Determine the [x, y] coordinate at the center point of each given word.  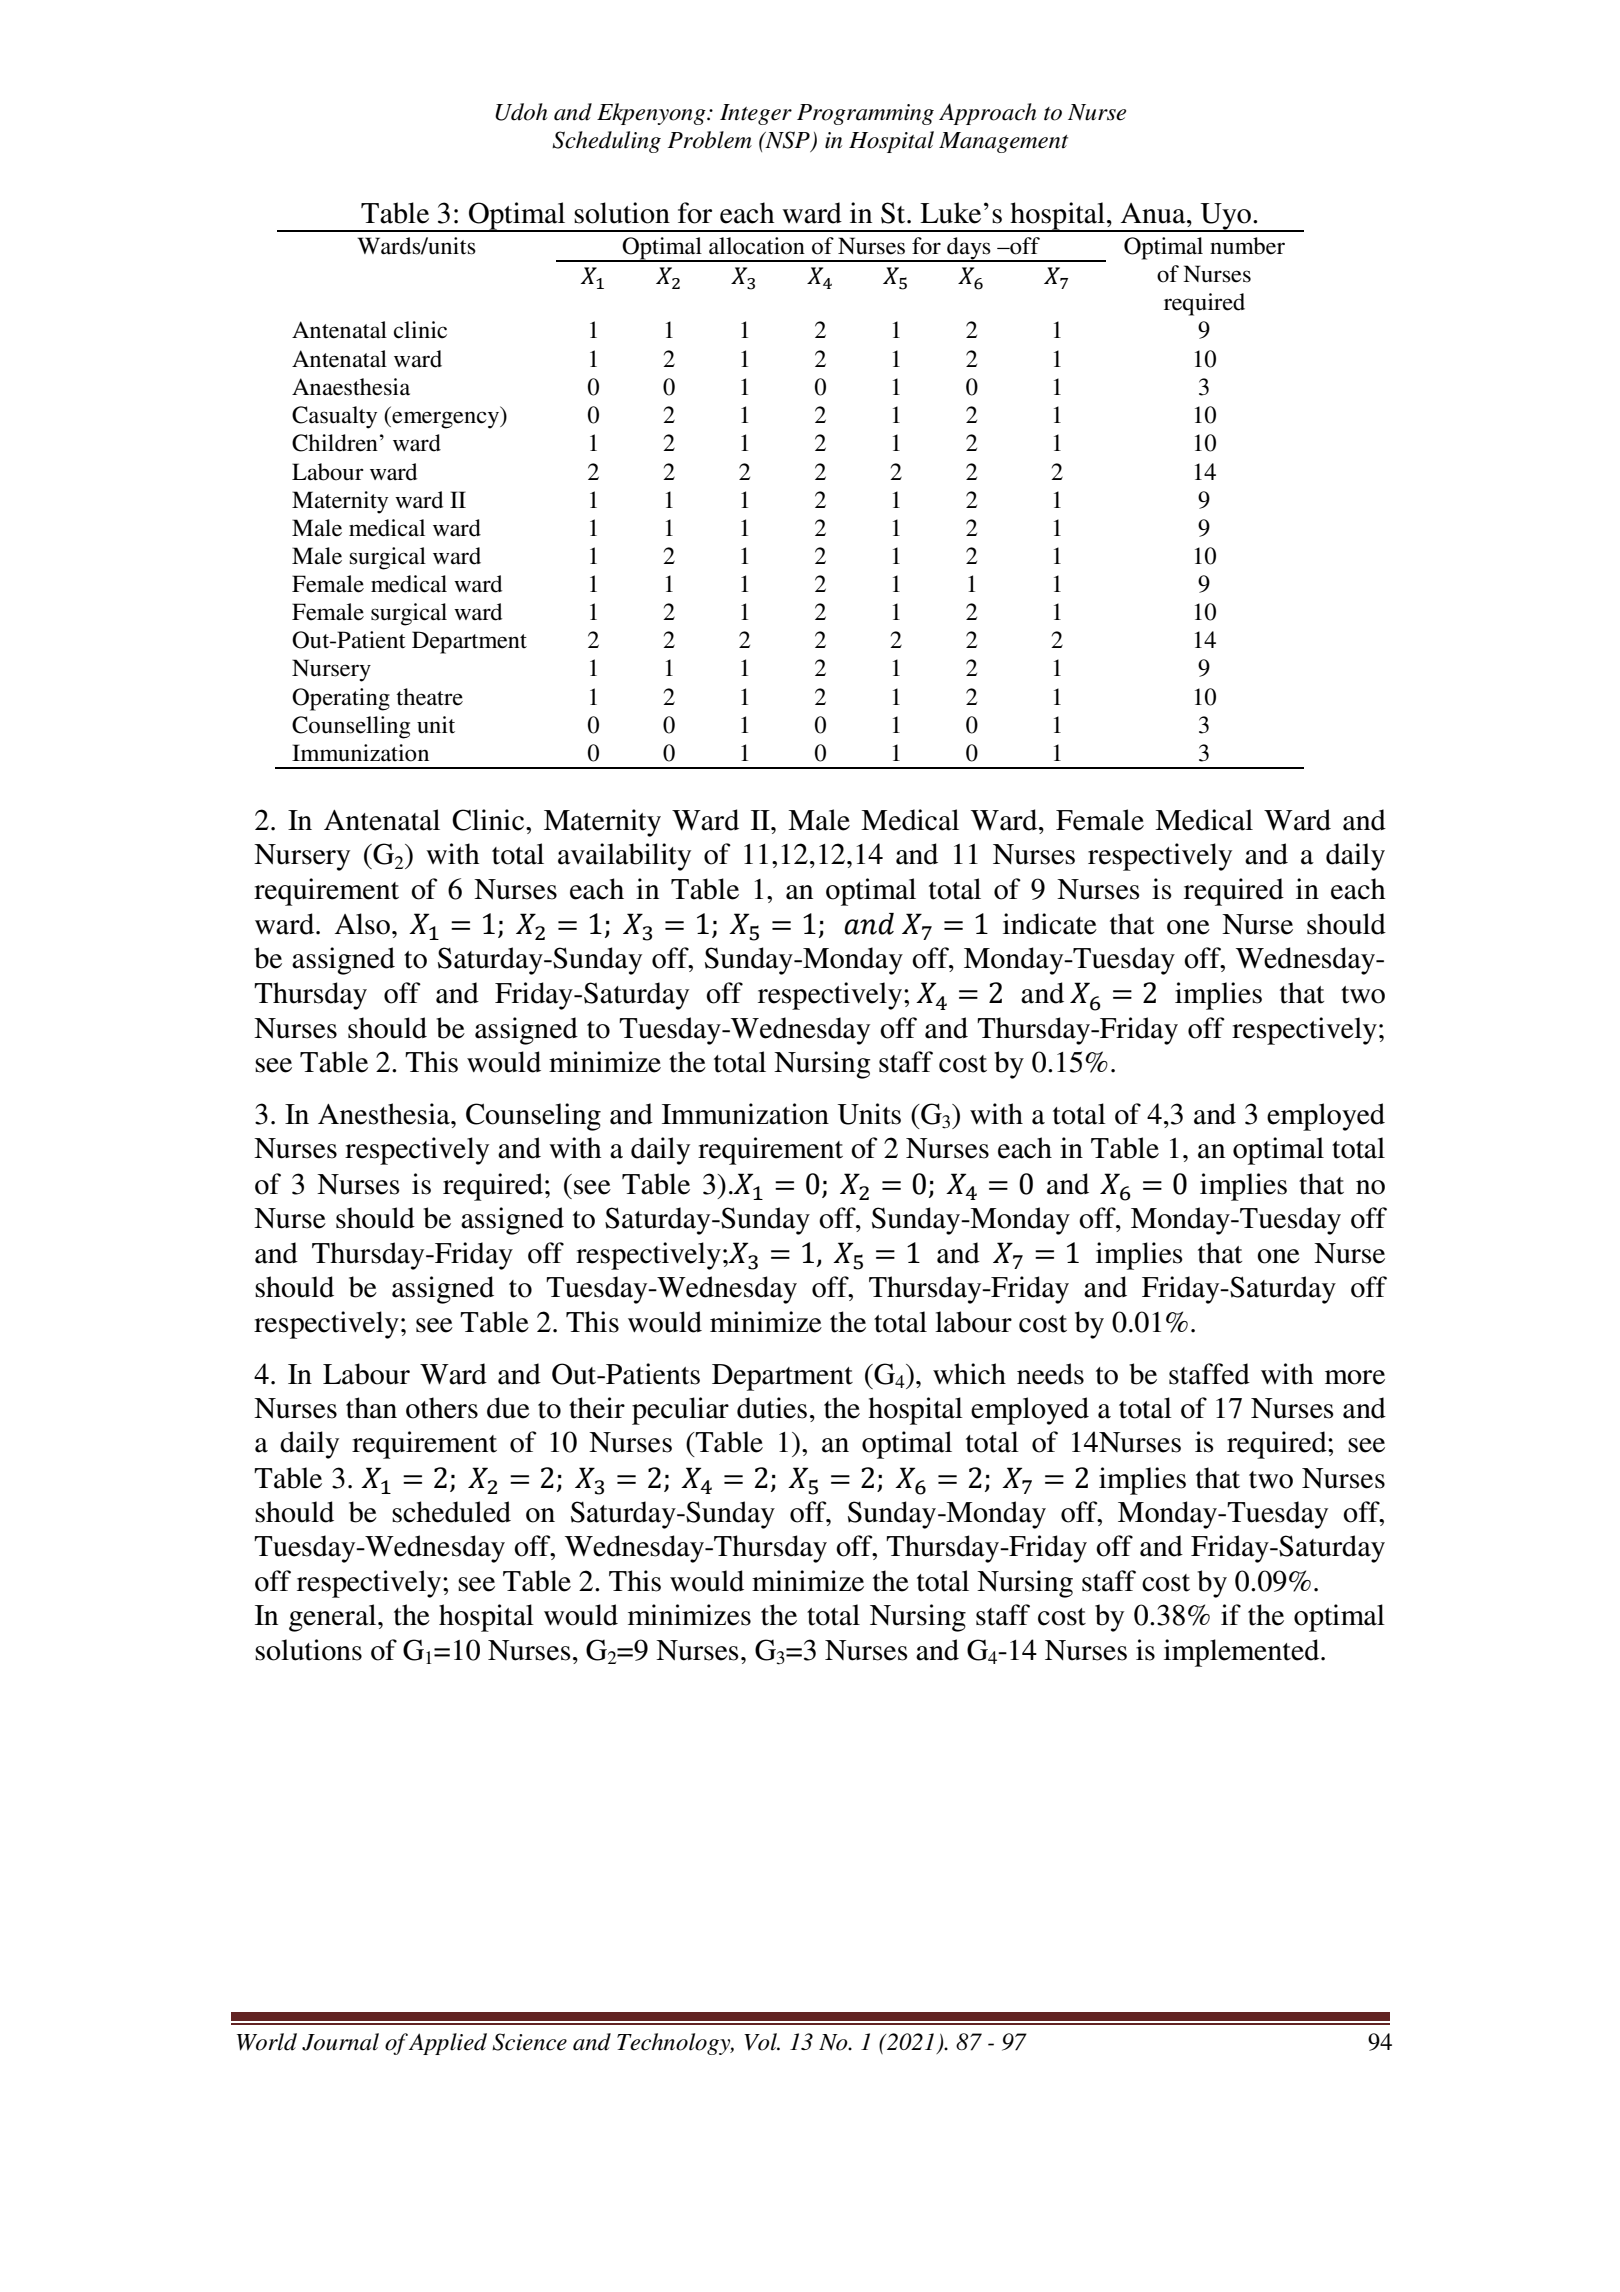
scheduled [451, 1512]
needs [1050, 1374]
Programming [865, 114]
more [1355, 1377]
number [1247, 246]
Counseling [533, 1117]
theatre [429, 697]
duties [772, 1408]
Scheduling [606, 142]
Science [529, 2042]
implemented [1243, 1653]
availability [624, 857]
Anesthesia [385, 1114]
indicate [1050, 924]
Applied [448, 2044]
